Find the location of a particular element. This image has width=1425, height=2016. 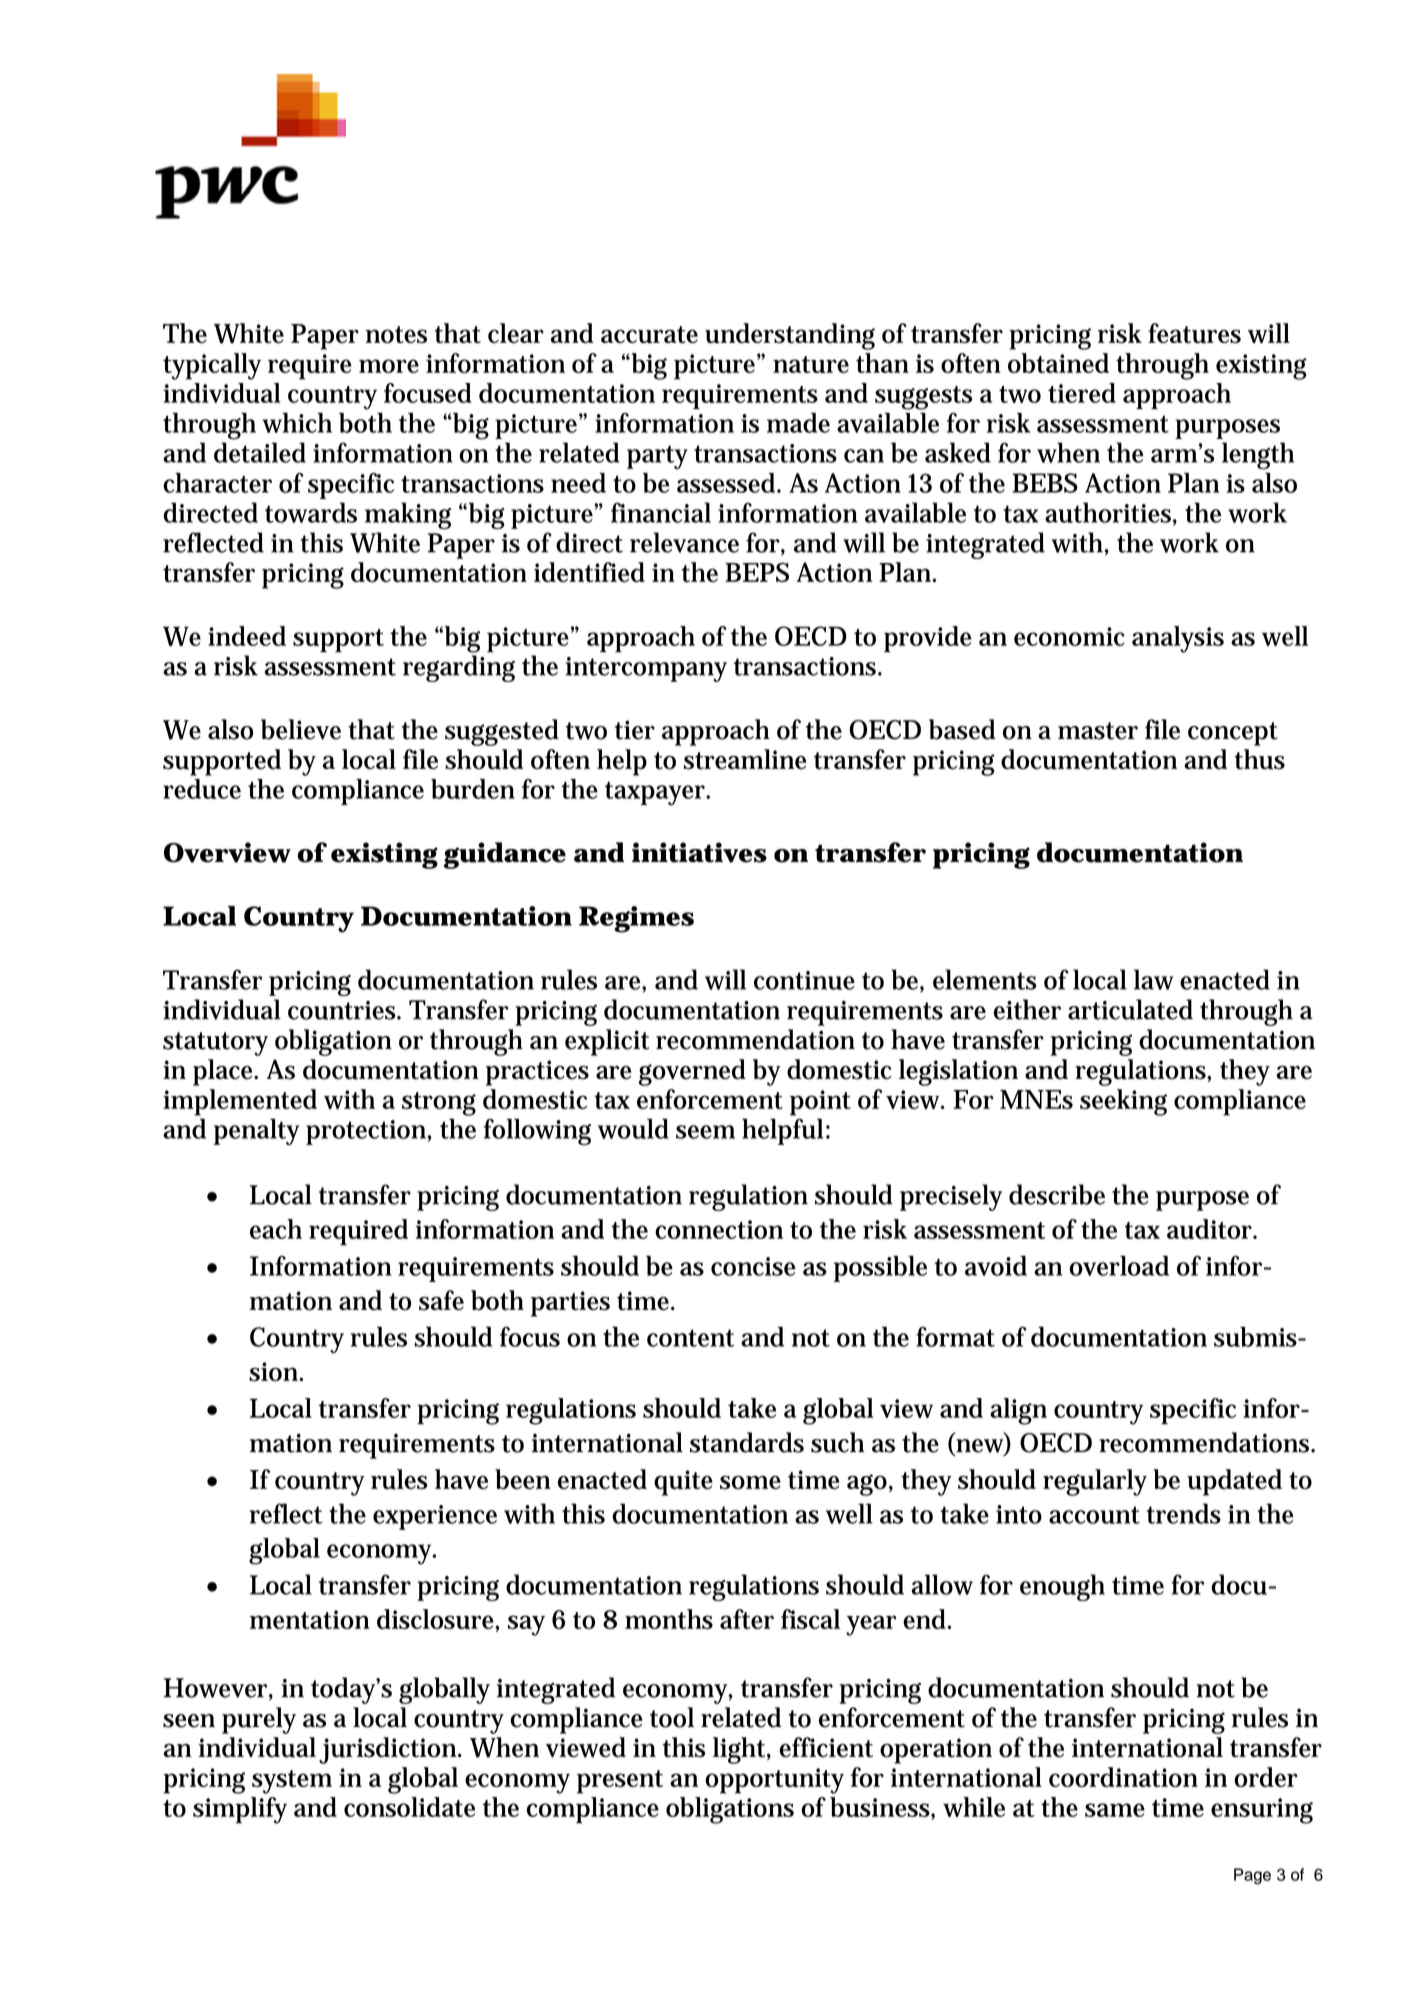

system is located at coordinates (292, 1782).
